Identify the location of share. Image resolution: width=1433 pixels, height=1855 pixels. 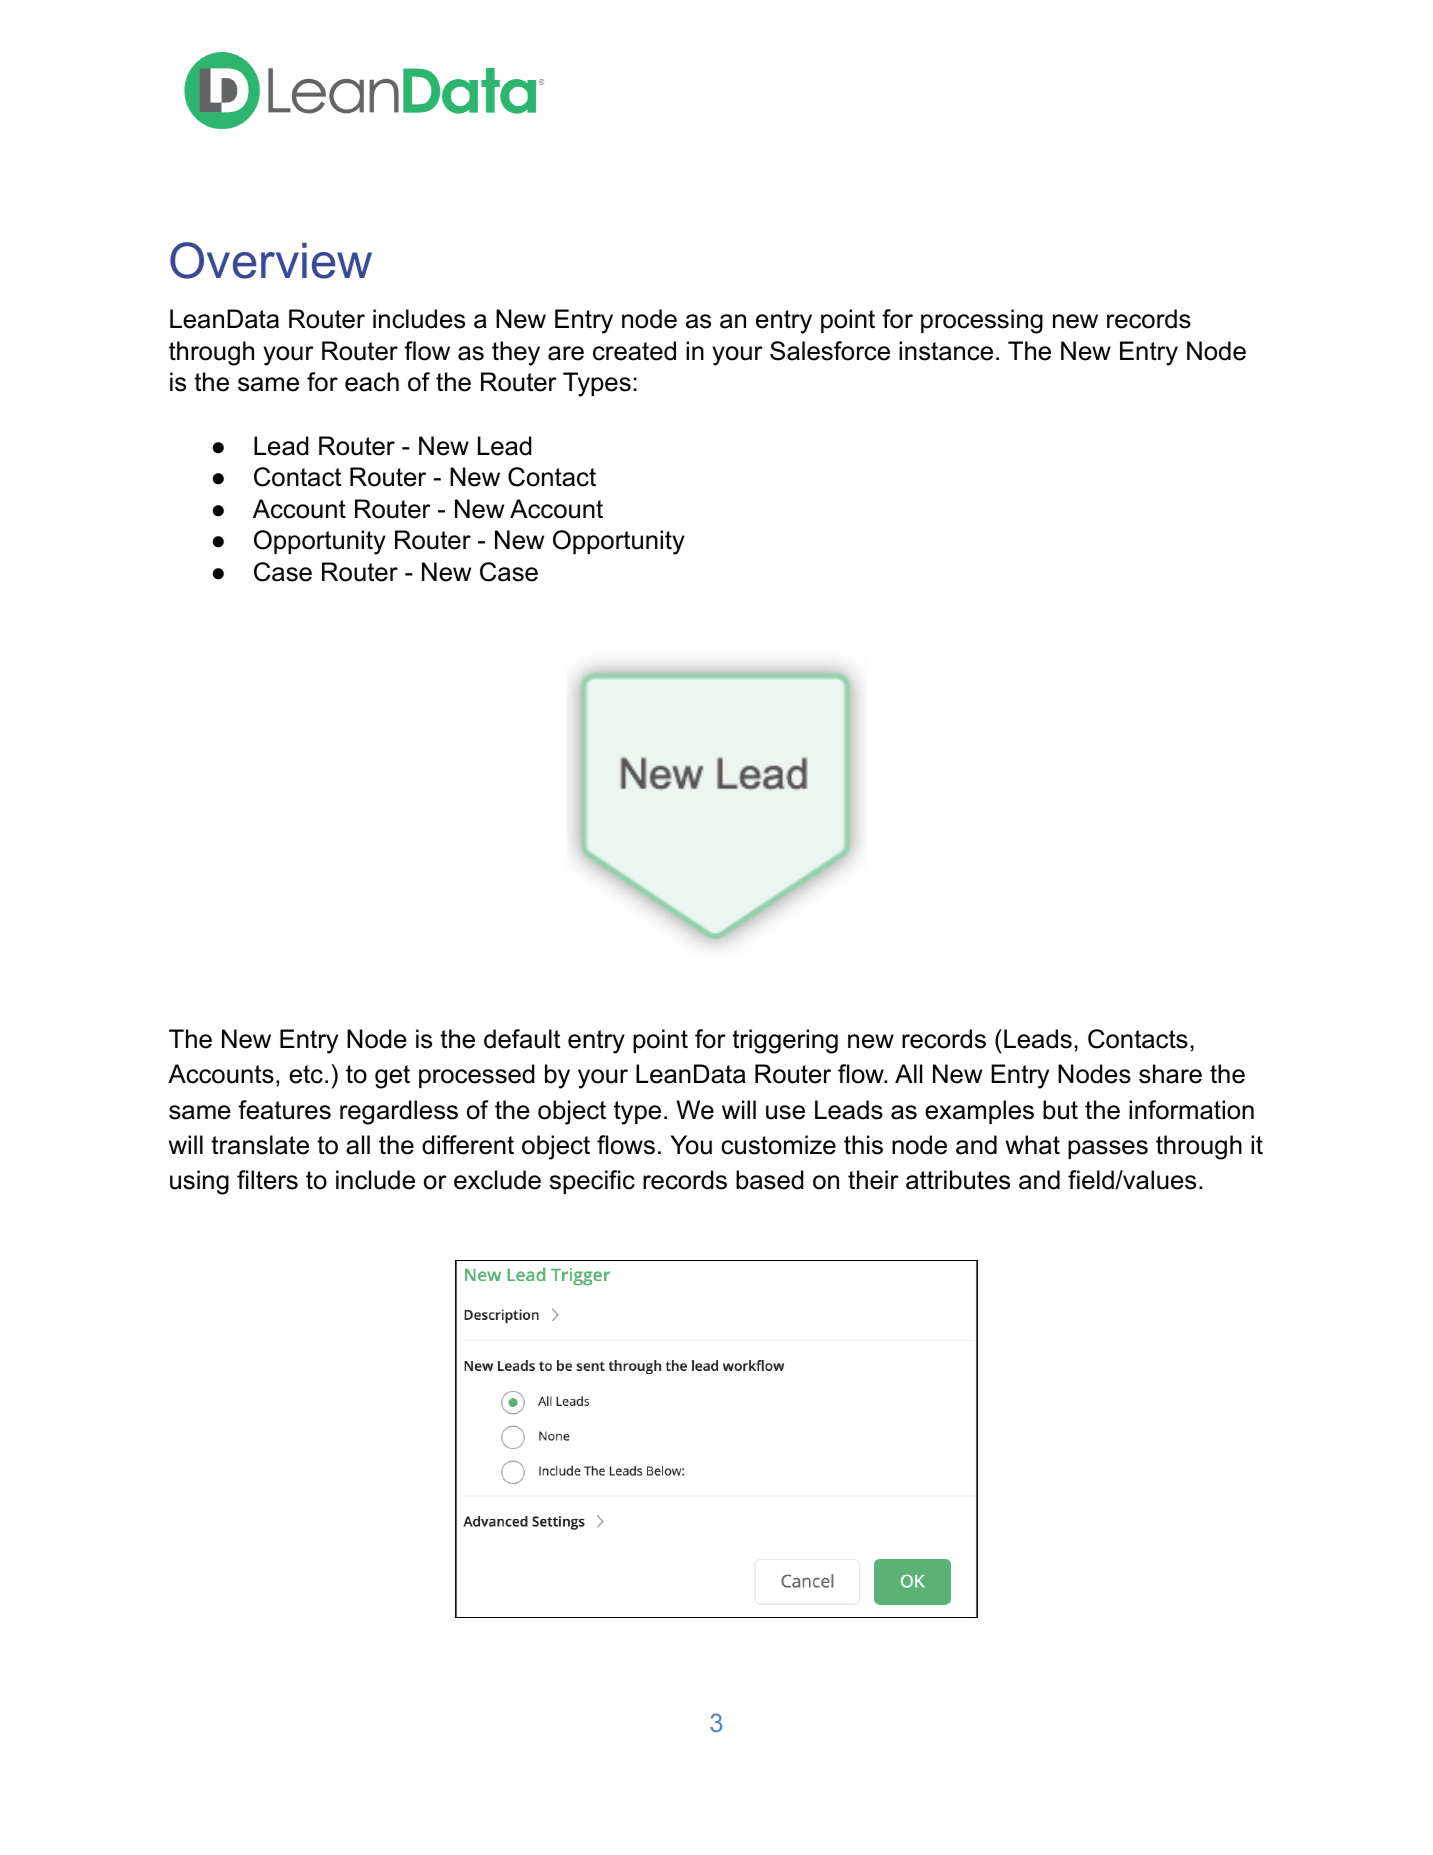
(1170, 1074).
